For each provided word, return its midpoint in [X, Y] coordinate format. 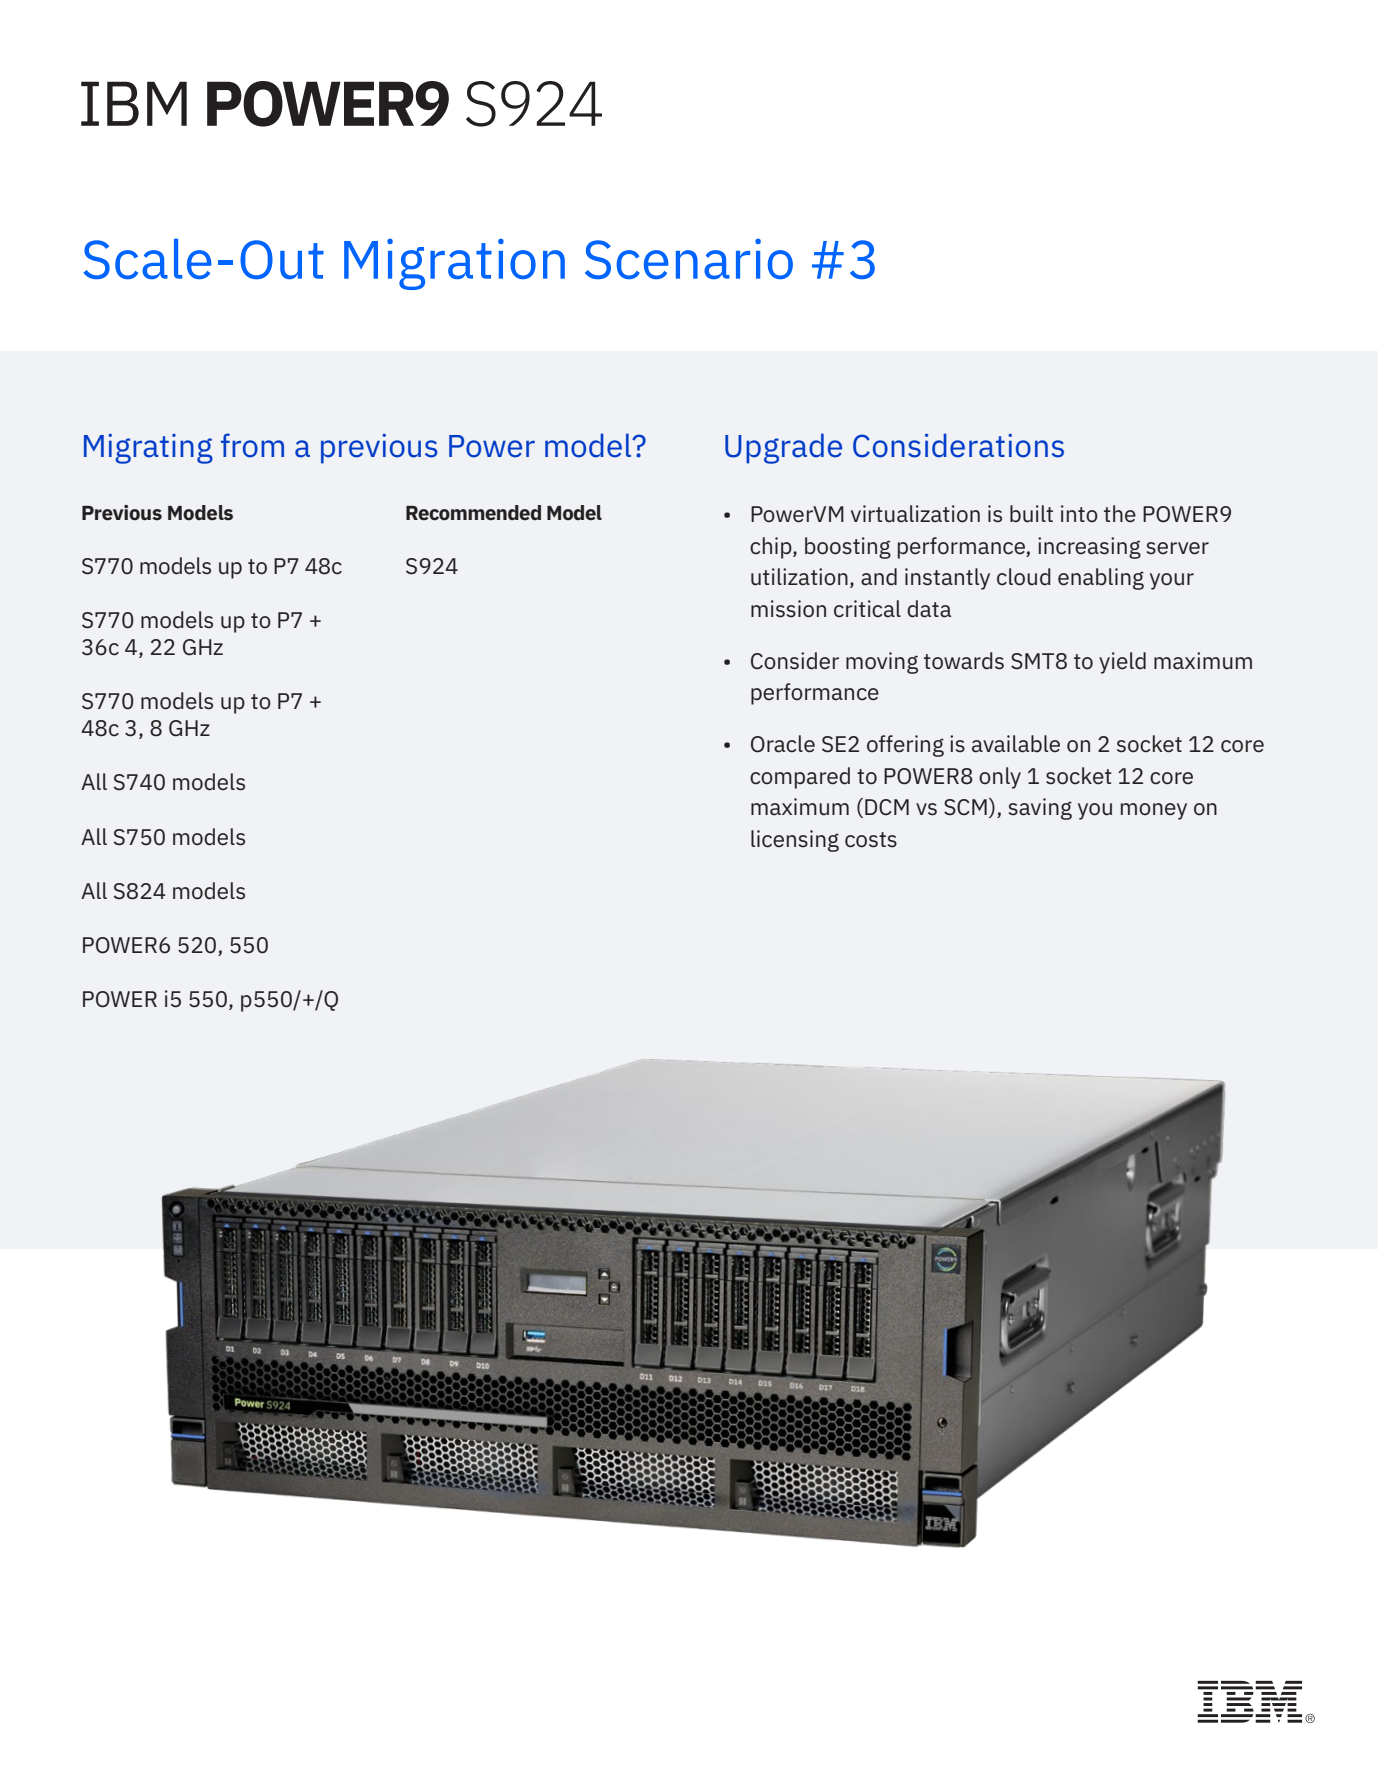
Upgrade [783, 448]
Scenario [689, 259]
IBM [134, 103]
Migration [454, 264]
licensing [795, 841]
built [1031, 514]
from [252, 445]
